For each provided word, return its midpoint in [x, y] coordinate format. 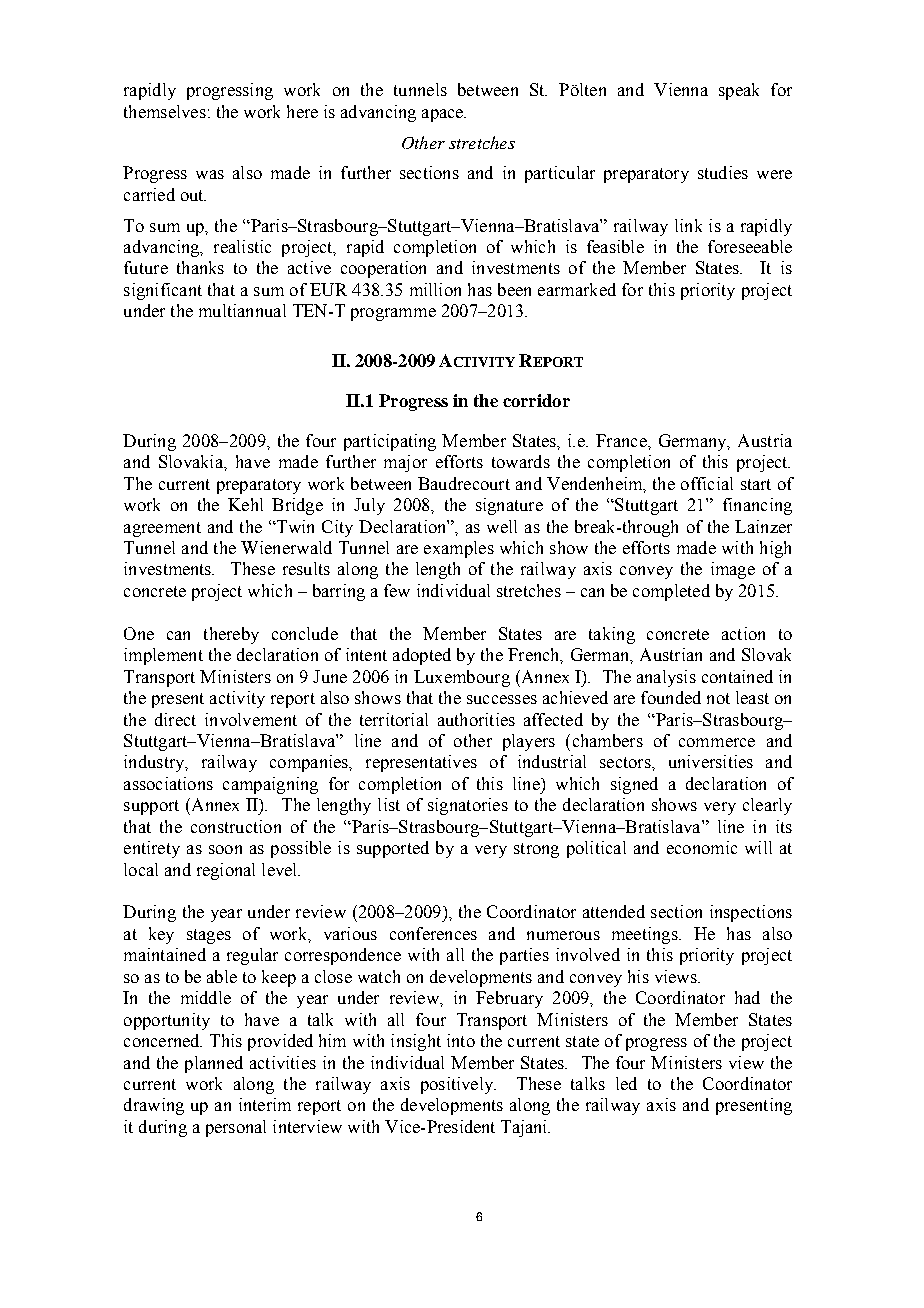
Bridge [297, 506]
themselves [165, 111]
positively [458, 1085]
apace [444, 115]
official [707, 483]
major [405, 463]
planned [214, 1064]
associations [168, 783]
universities [711, 761]
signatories [468, 806]
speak [739, 91]
